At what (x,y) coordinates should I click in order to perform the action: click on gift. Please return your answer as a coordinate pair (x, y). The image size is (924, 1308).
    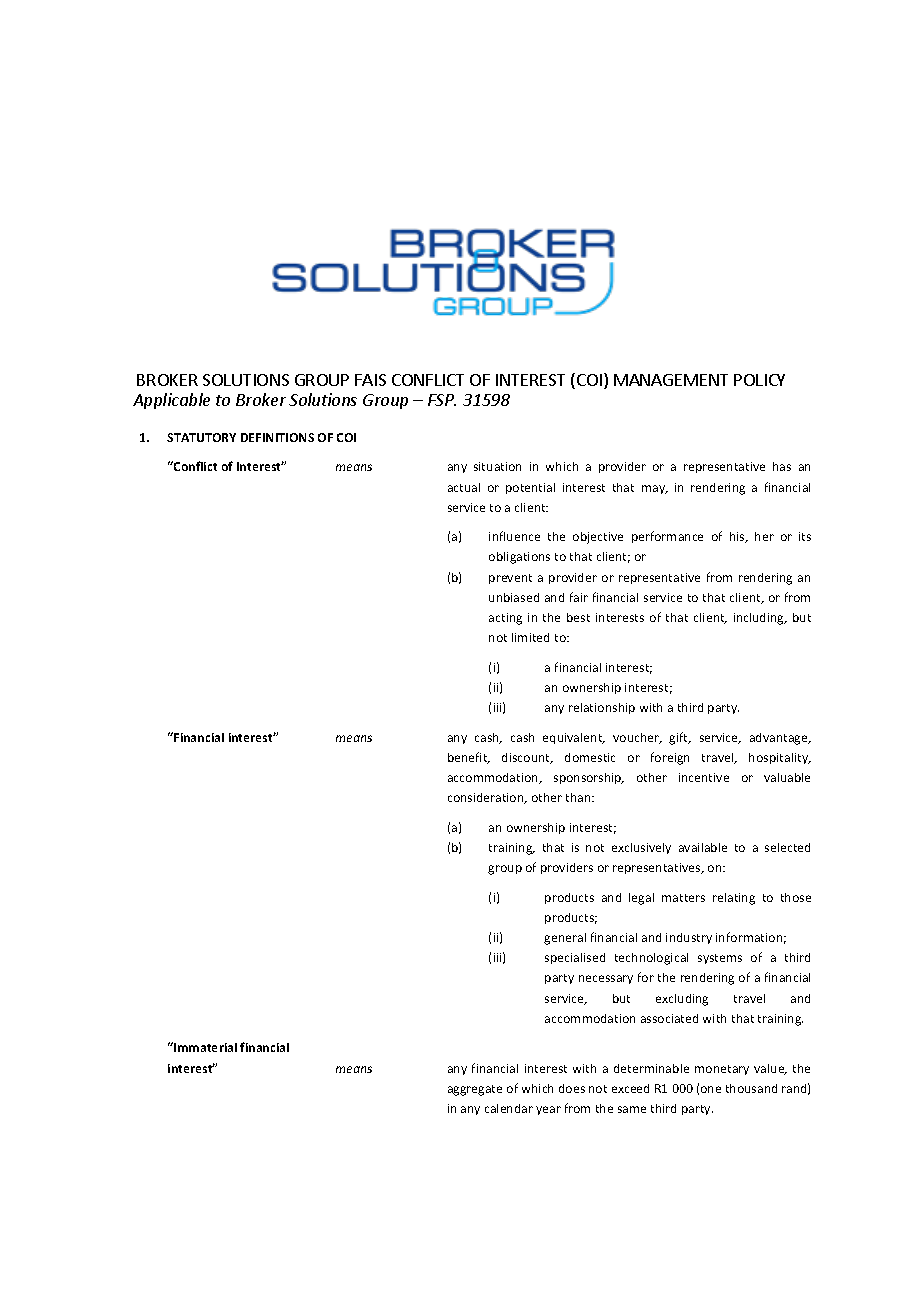
    Looking at the image, I should click on (680, 738).
